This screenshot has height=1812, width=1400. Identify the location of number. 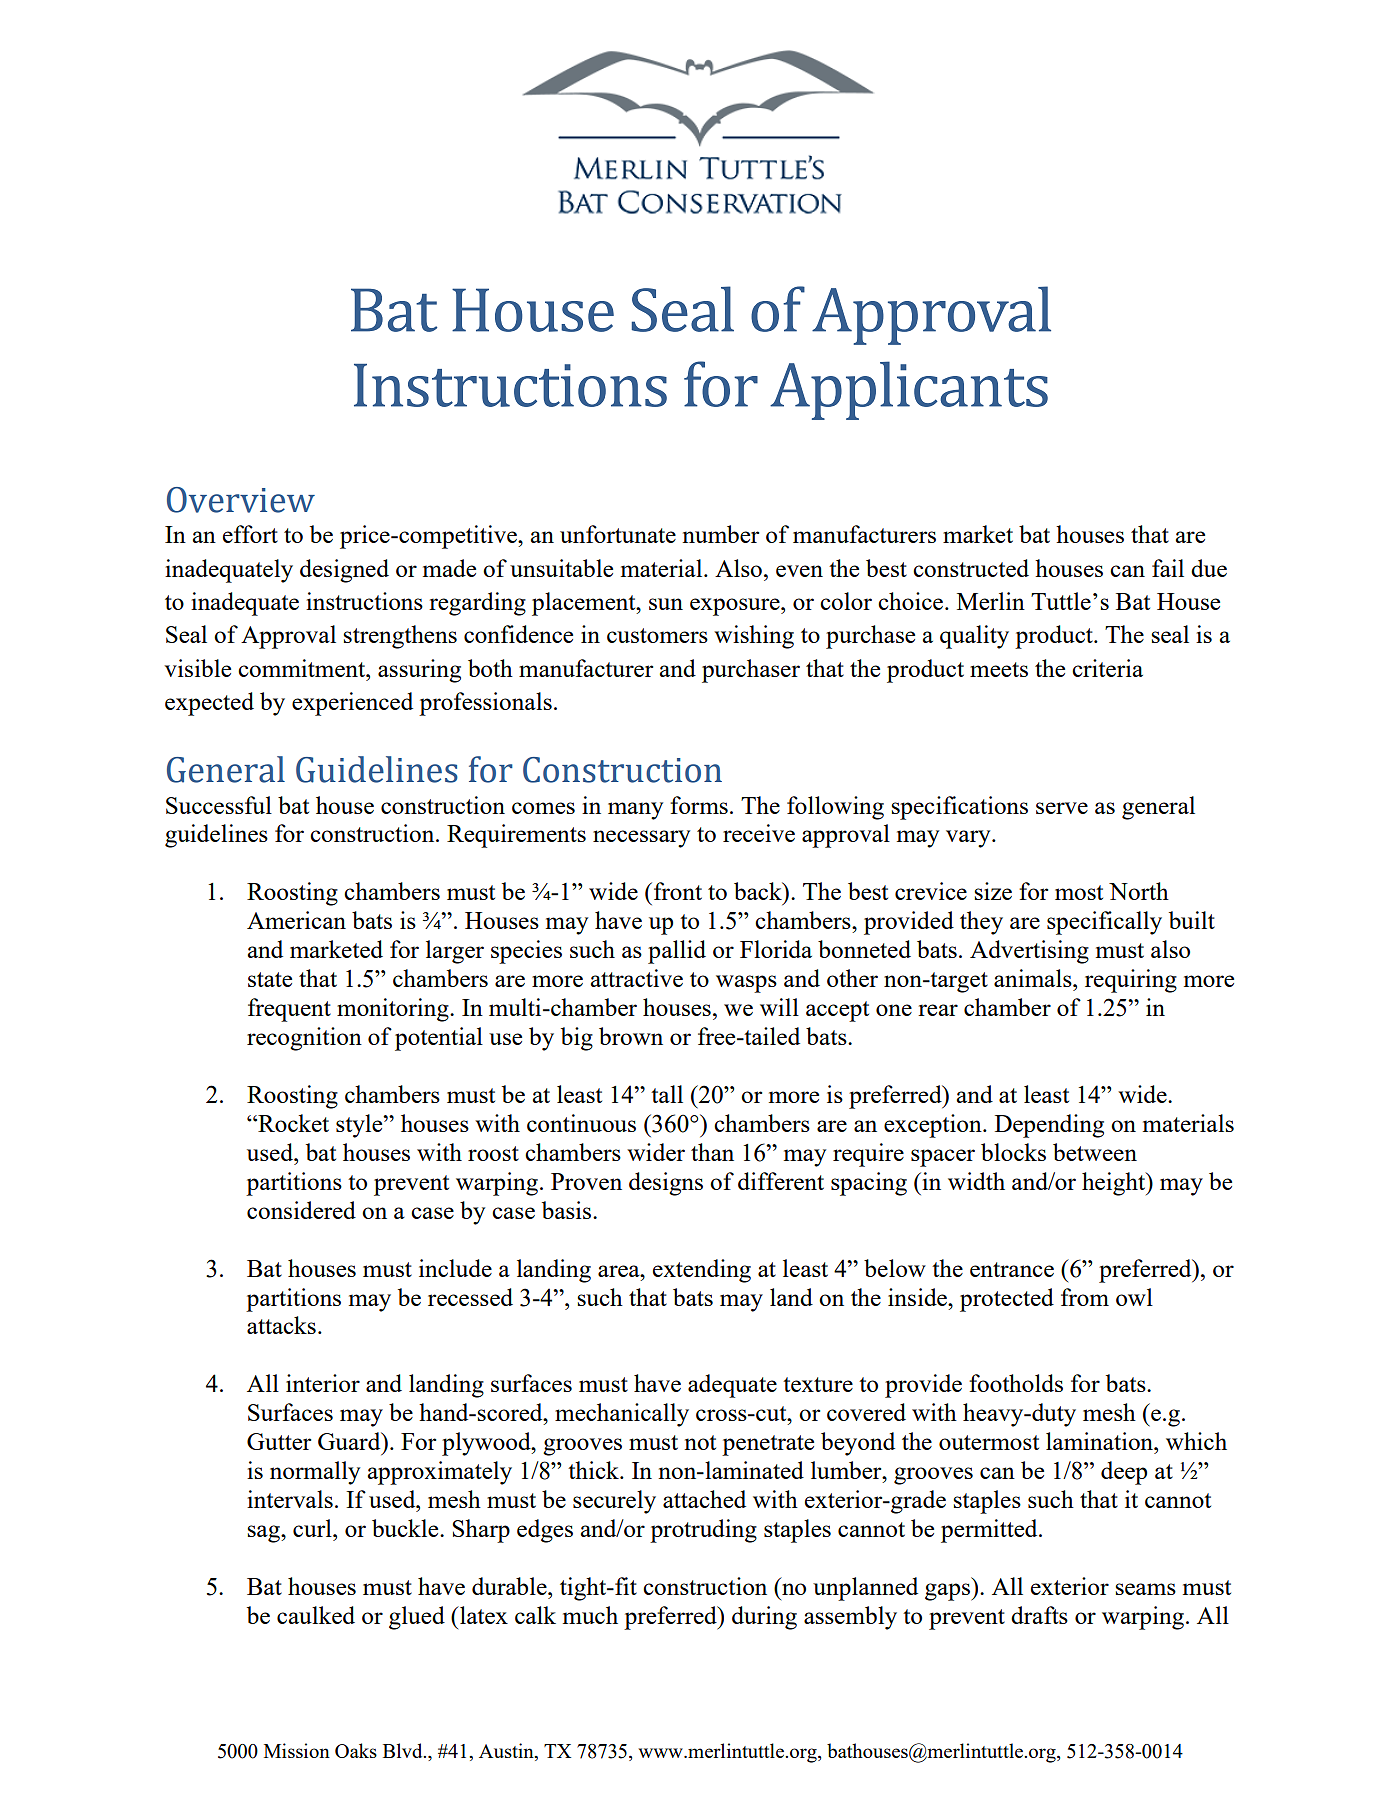
(720, 534).
